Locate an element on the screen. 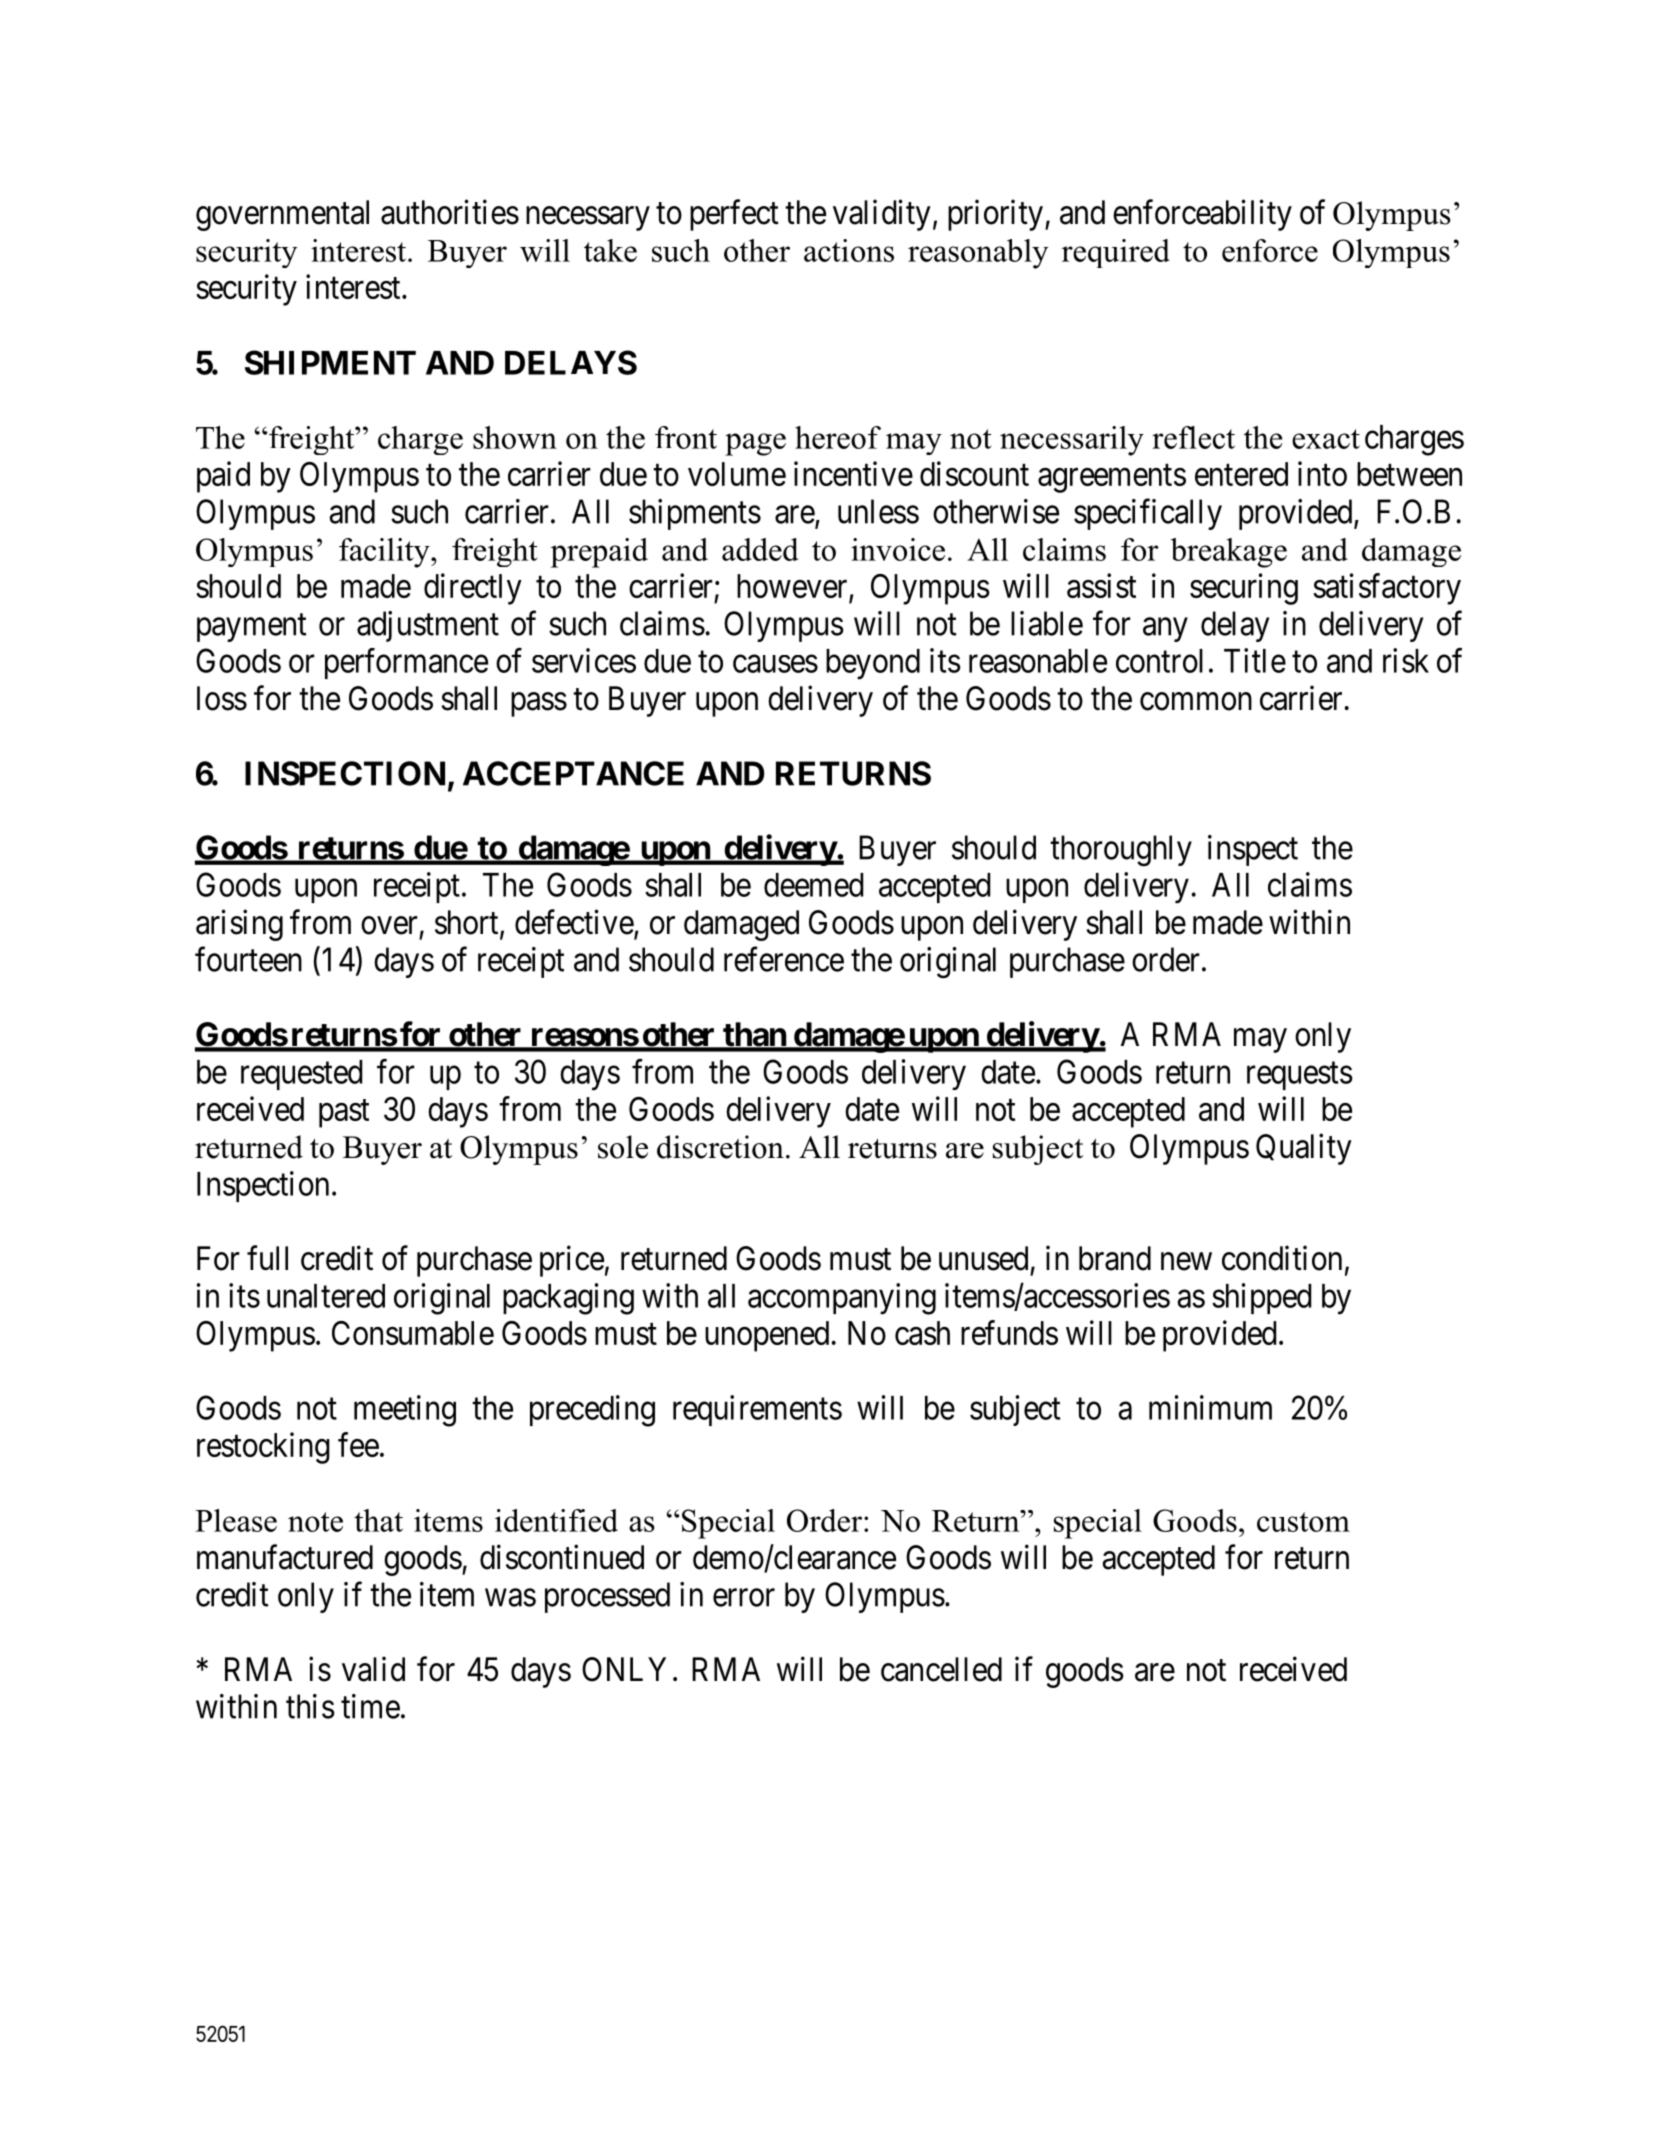 This screenshot has width=1656, height=2143. necessary is located at coordinates (588, 219).
